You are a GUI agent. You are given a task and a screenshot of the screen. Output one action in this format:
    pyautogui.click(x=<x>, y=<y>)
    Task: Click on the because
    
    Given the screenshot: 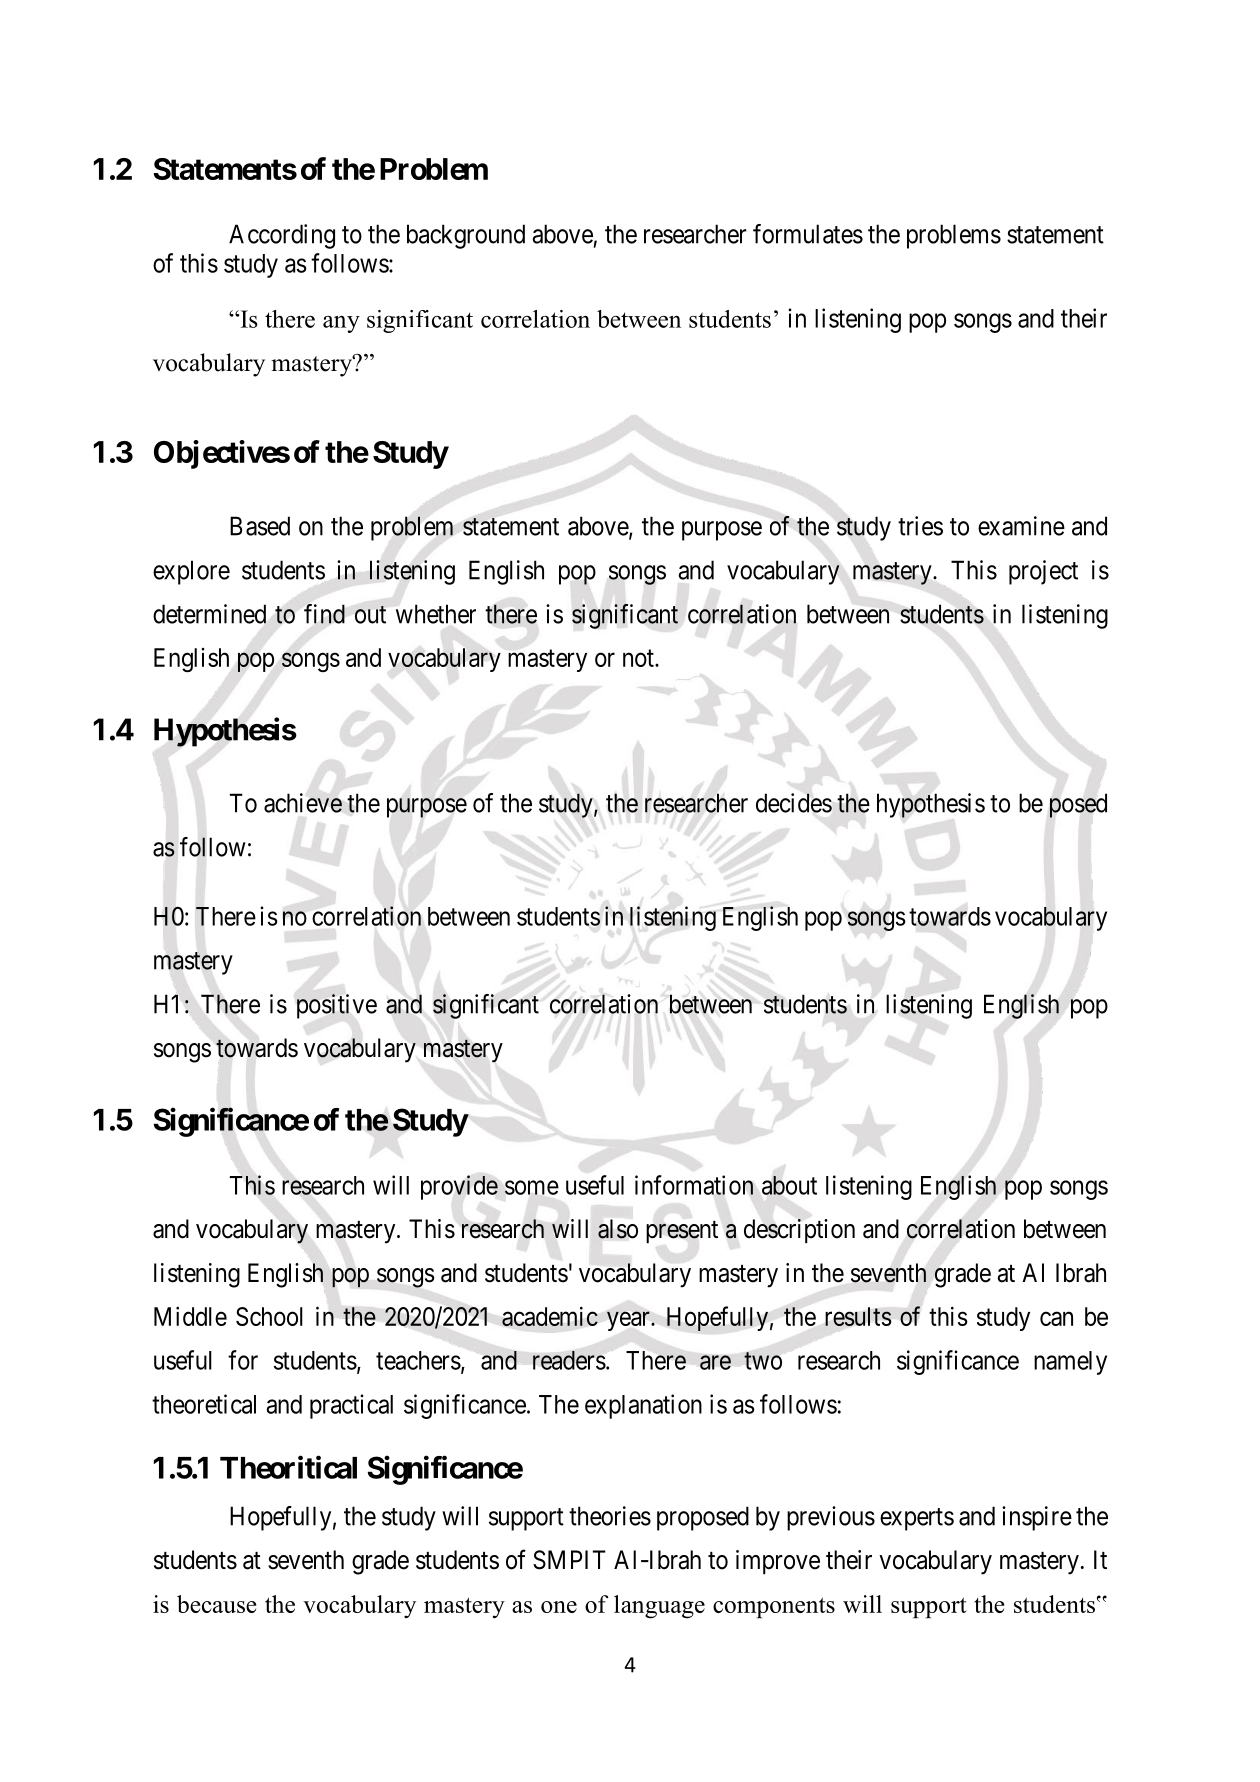 What is the action you would take?
    pyautogui.click(x=216, y=1604)
